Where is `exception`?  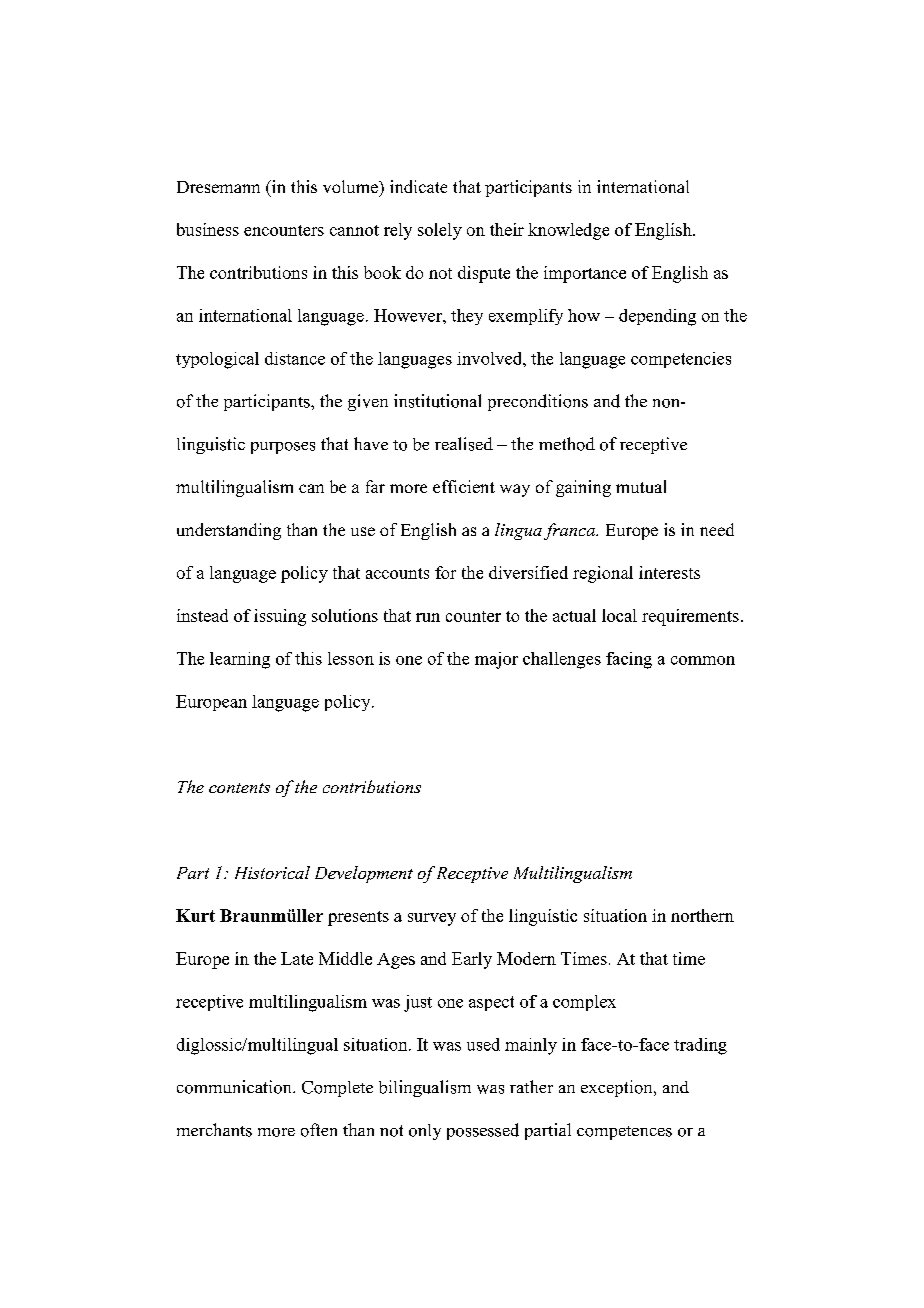
exception is located at coordinates (618, 1088).
